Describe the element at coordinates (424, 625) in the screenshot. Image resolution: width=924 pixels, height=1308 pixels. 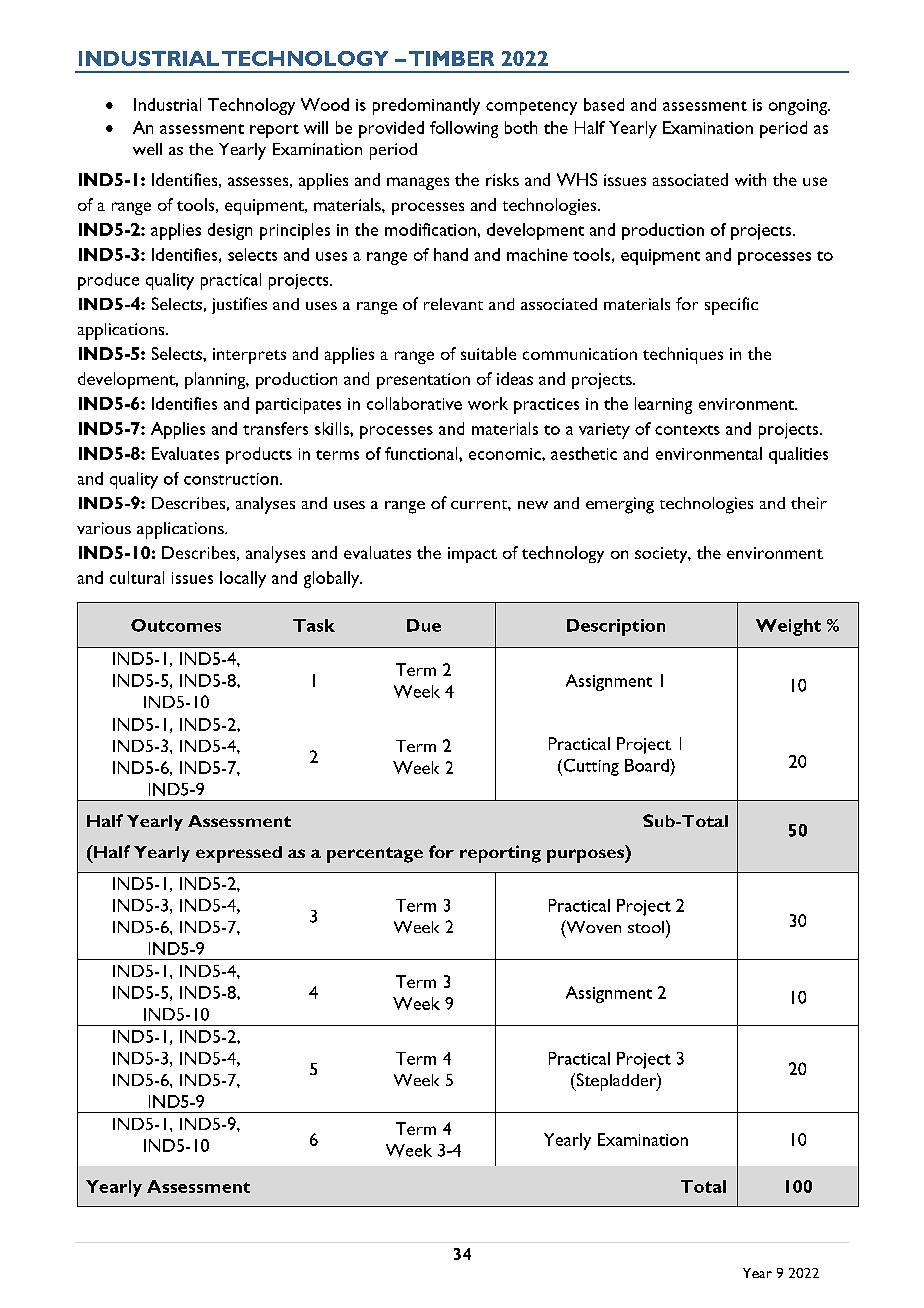
I see `Due` at that location.
